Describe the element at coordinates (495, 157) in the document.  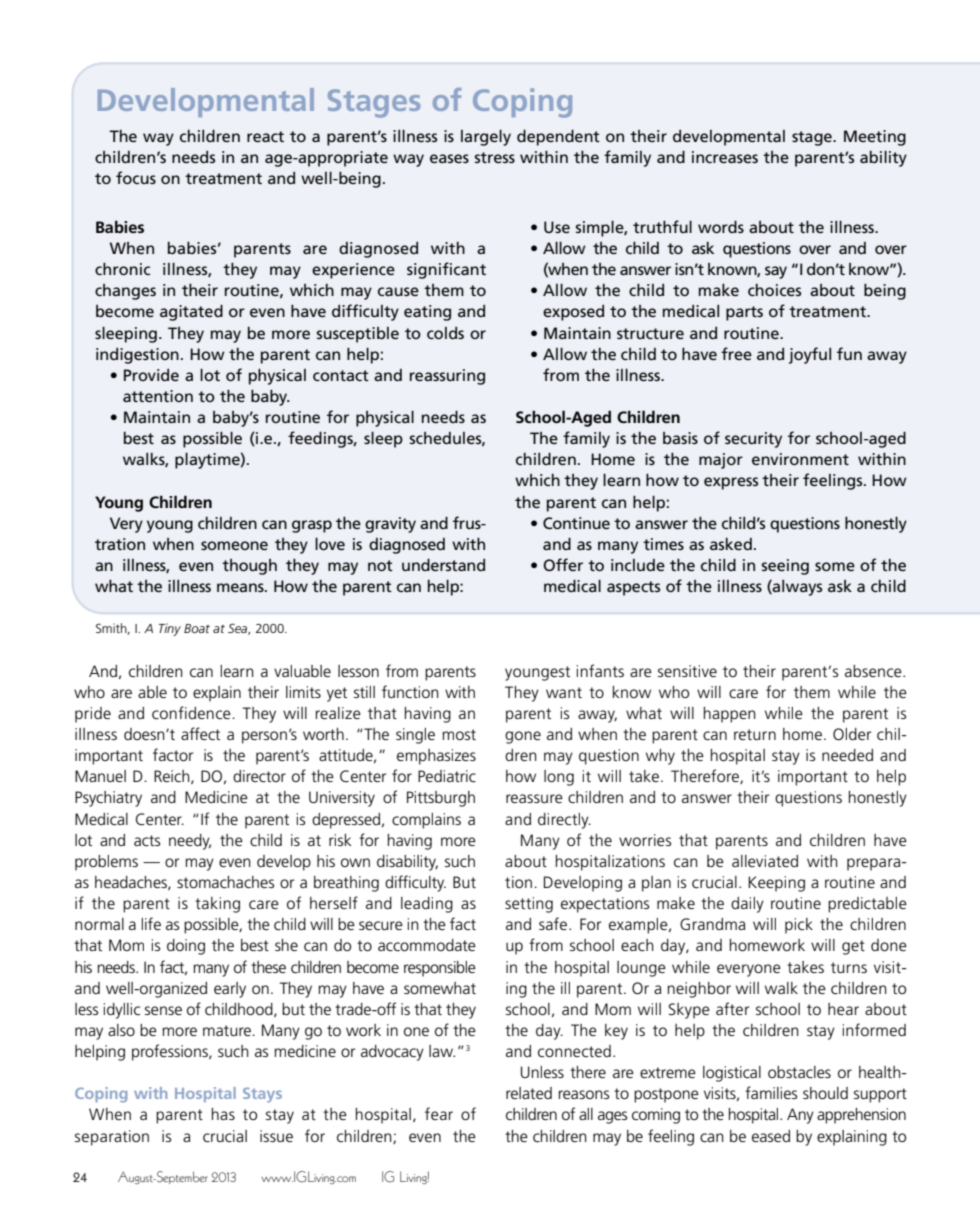
I see `stress` at that location.
